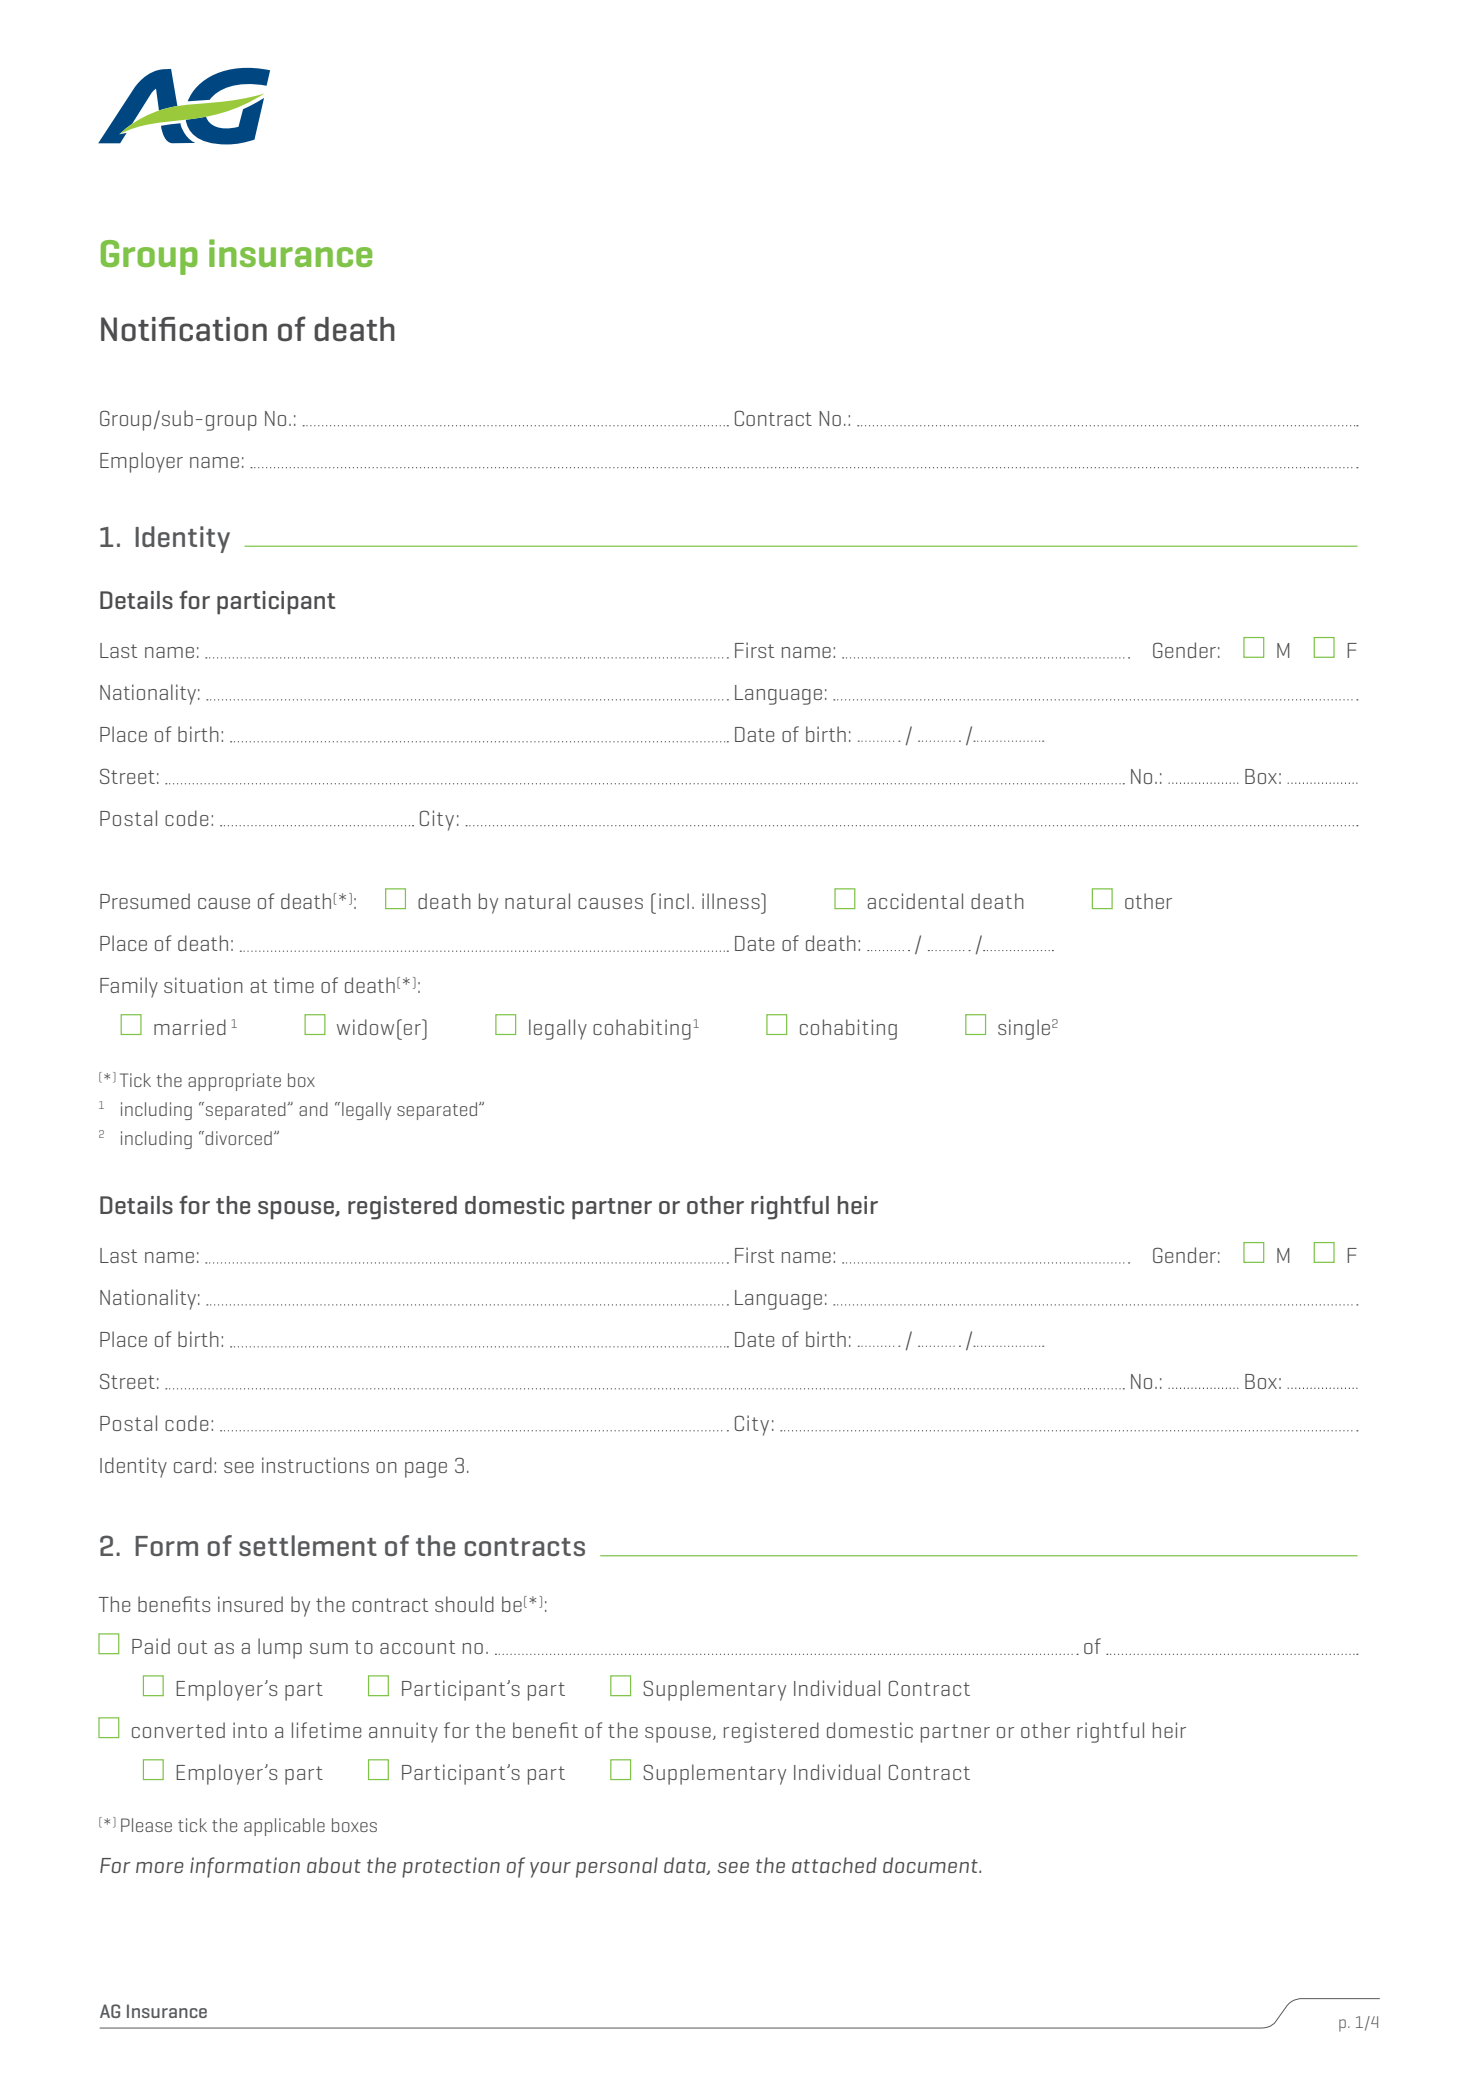 Image resolution: width=1469 pixels, height=2077 pixels. I want to click on your, so click(550, 1870).
